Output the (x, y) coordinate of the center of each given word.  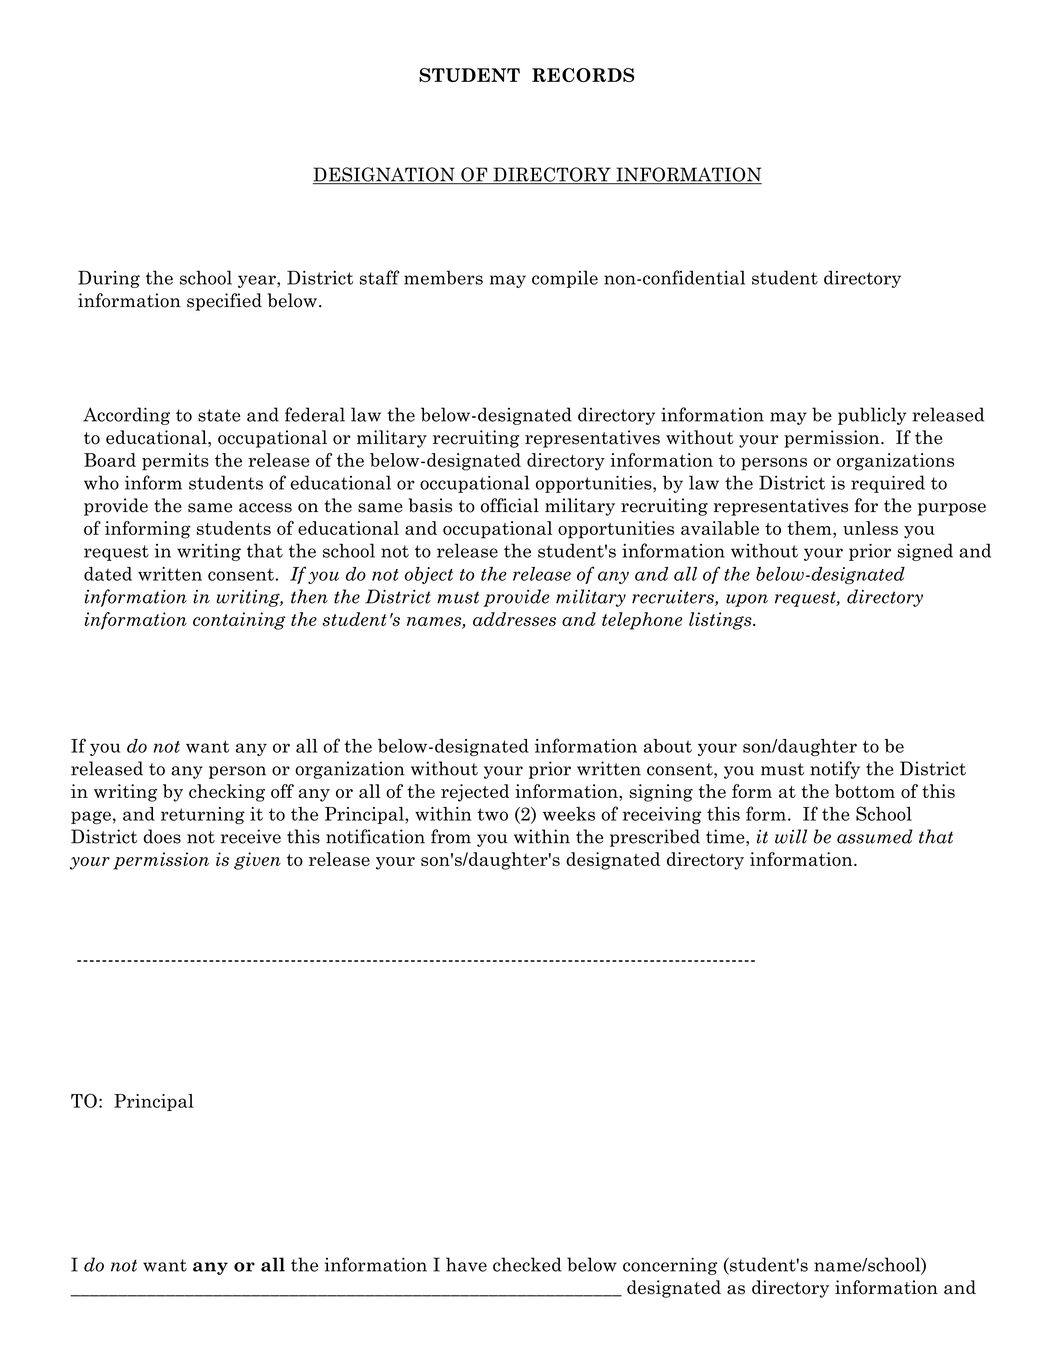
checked (527, 1264)
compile (565, 279)
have (466, 1264)
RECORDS (583, 75)
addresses (514, 619)
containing (239, 621)
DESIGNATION (385, 175)
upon (747, 600)
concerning (670, 1266)
